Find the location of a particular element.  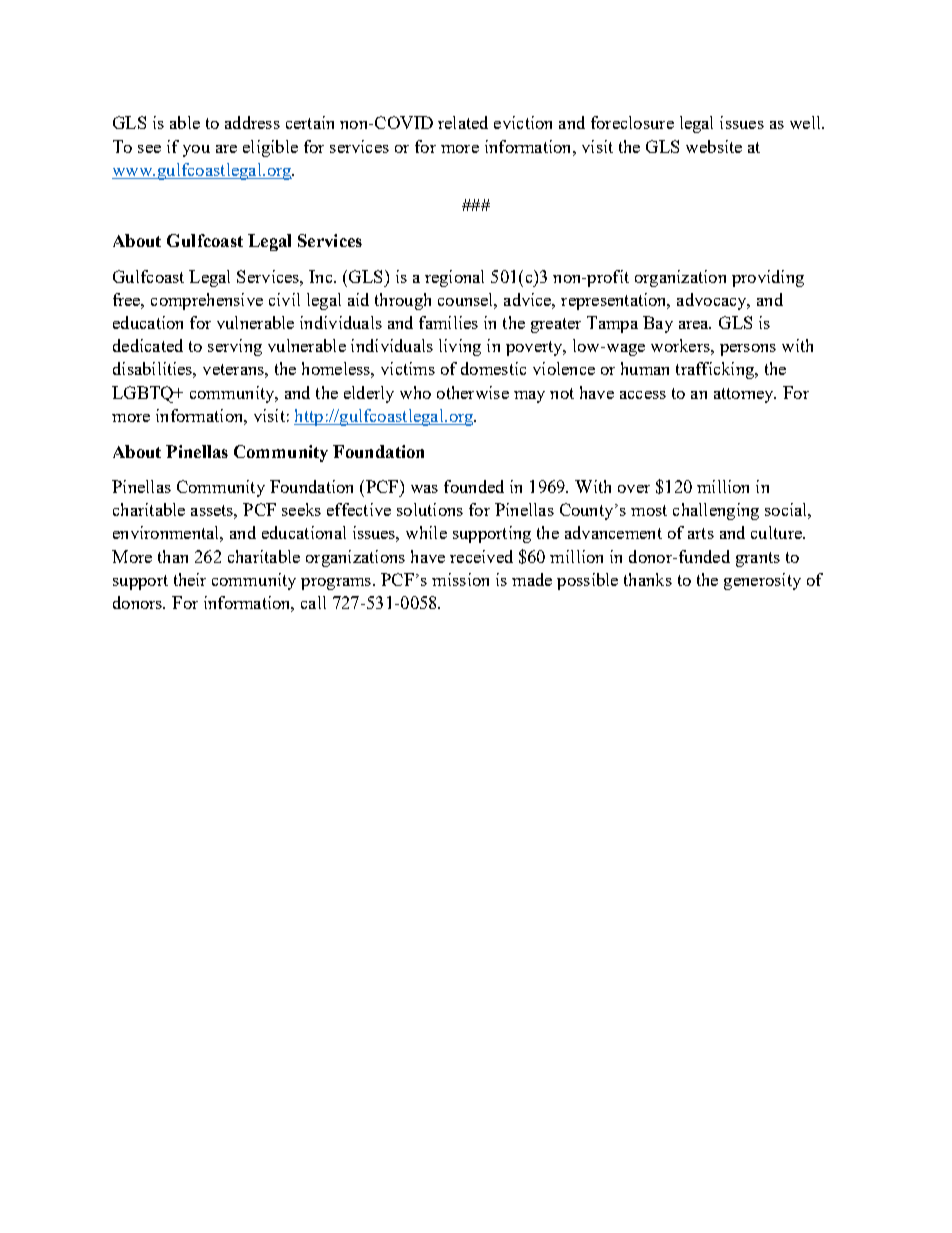

serving is located at coordinates (235, 347).
